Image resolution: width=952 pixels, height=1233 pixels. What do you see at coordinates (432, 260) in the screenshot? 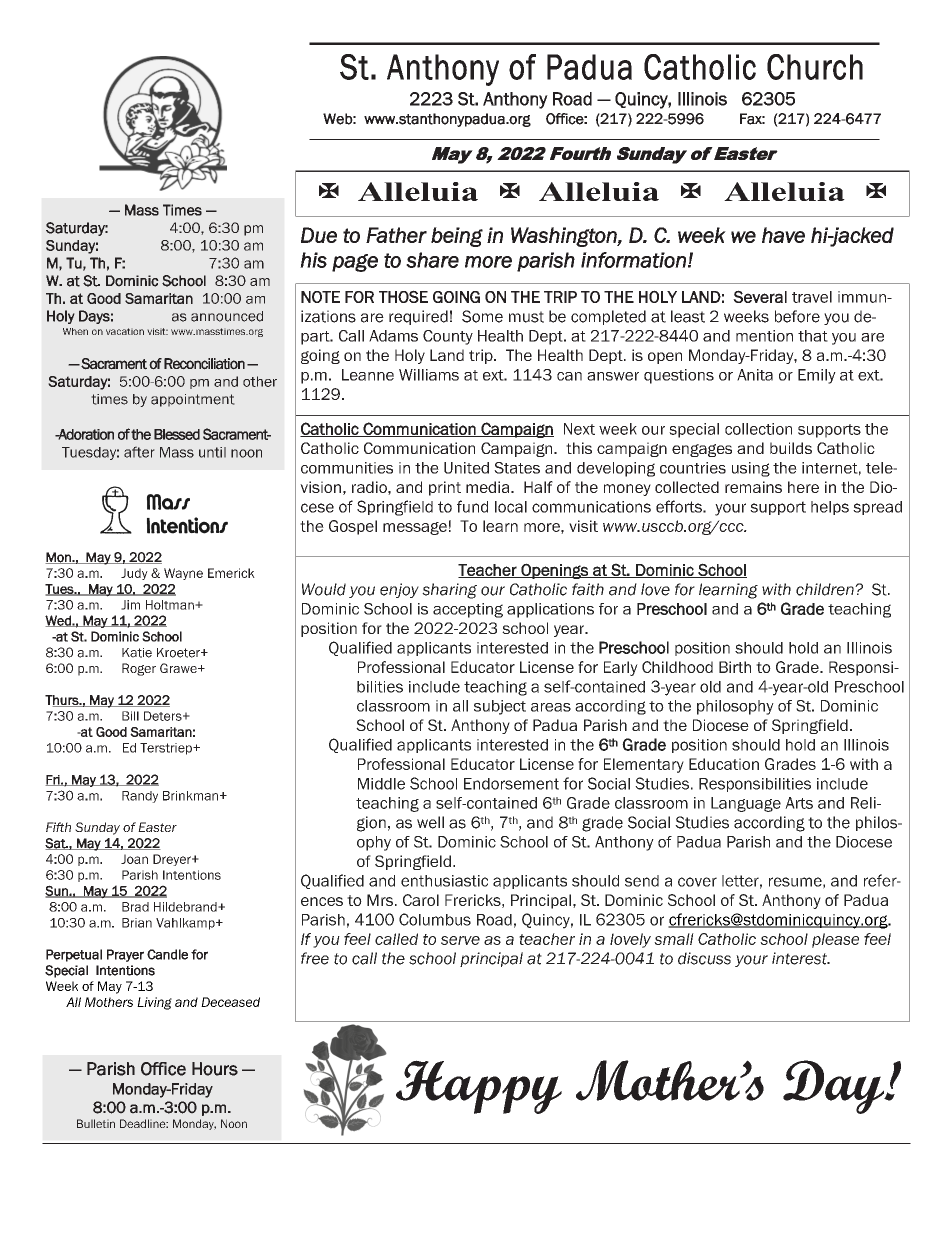
I see `share` at bounding box center [432, 260].
